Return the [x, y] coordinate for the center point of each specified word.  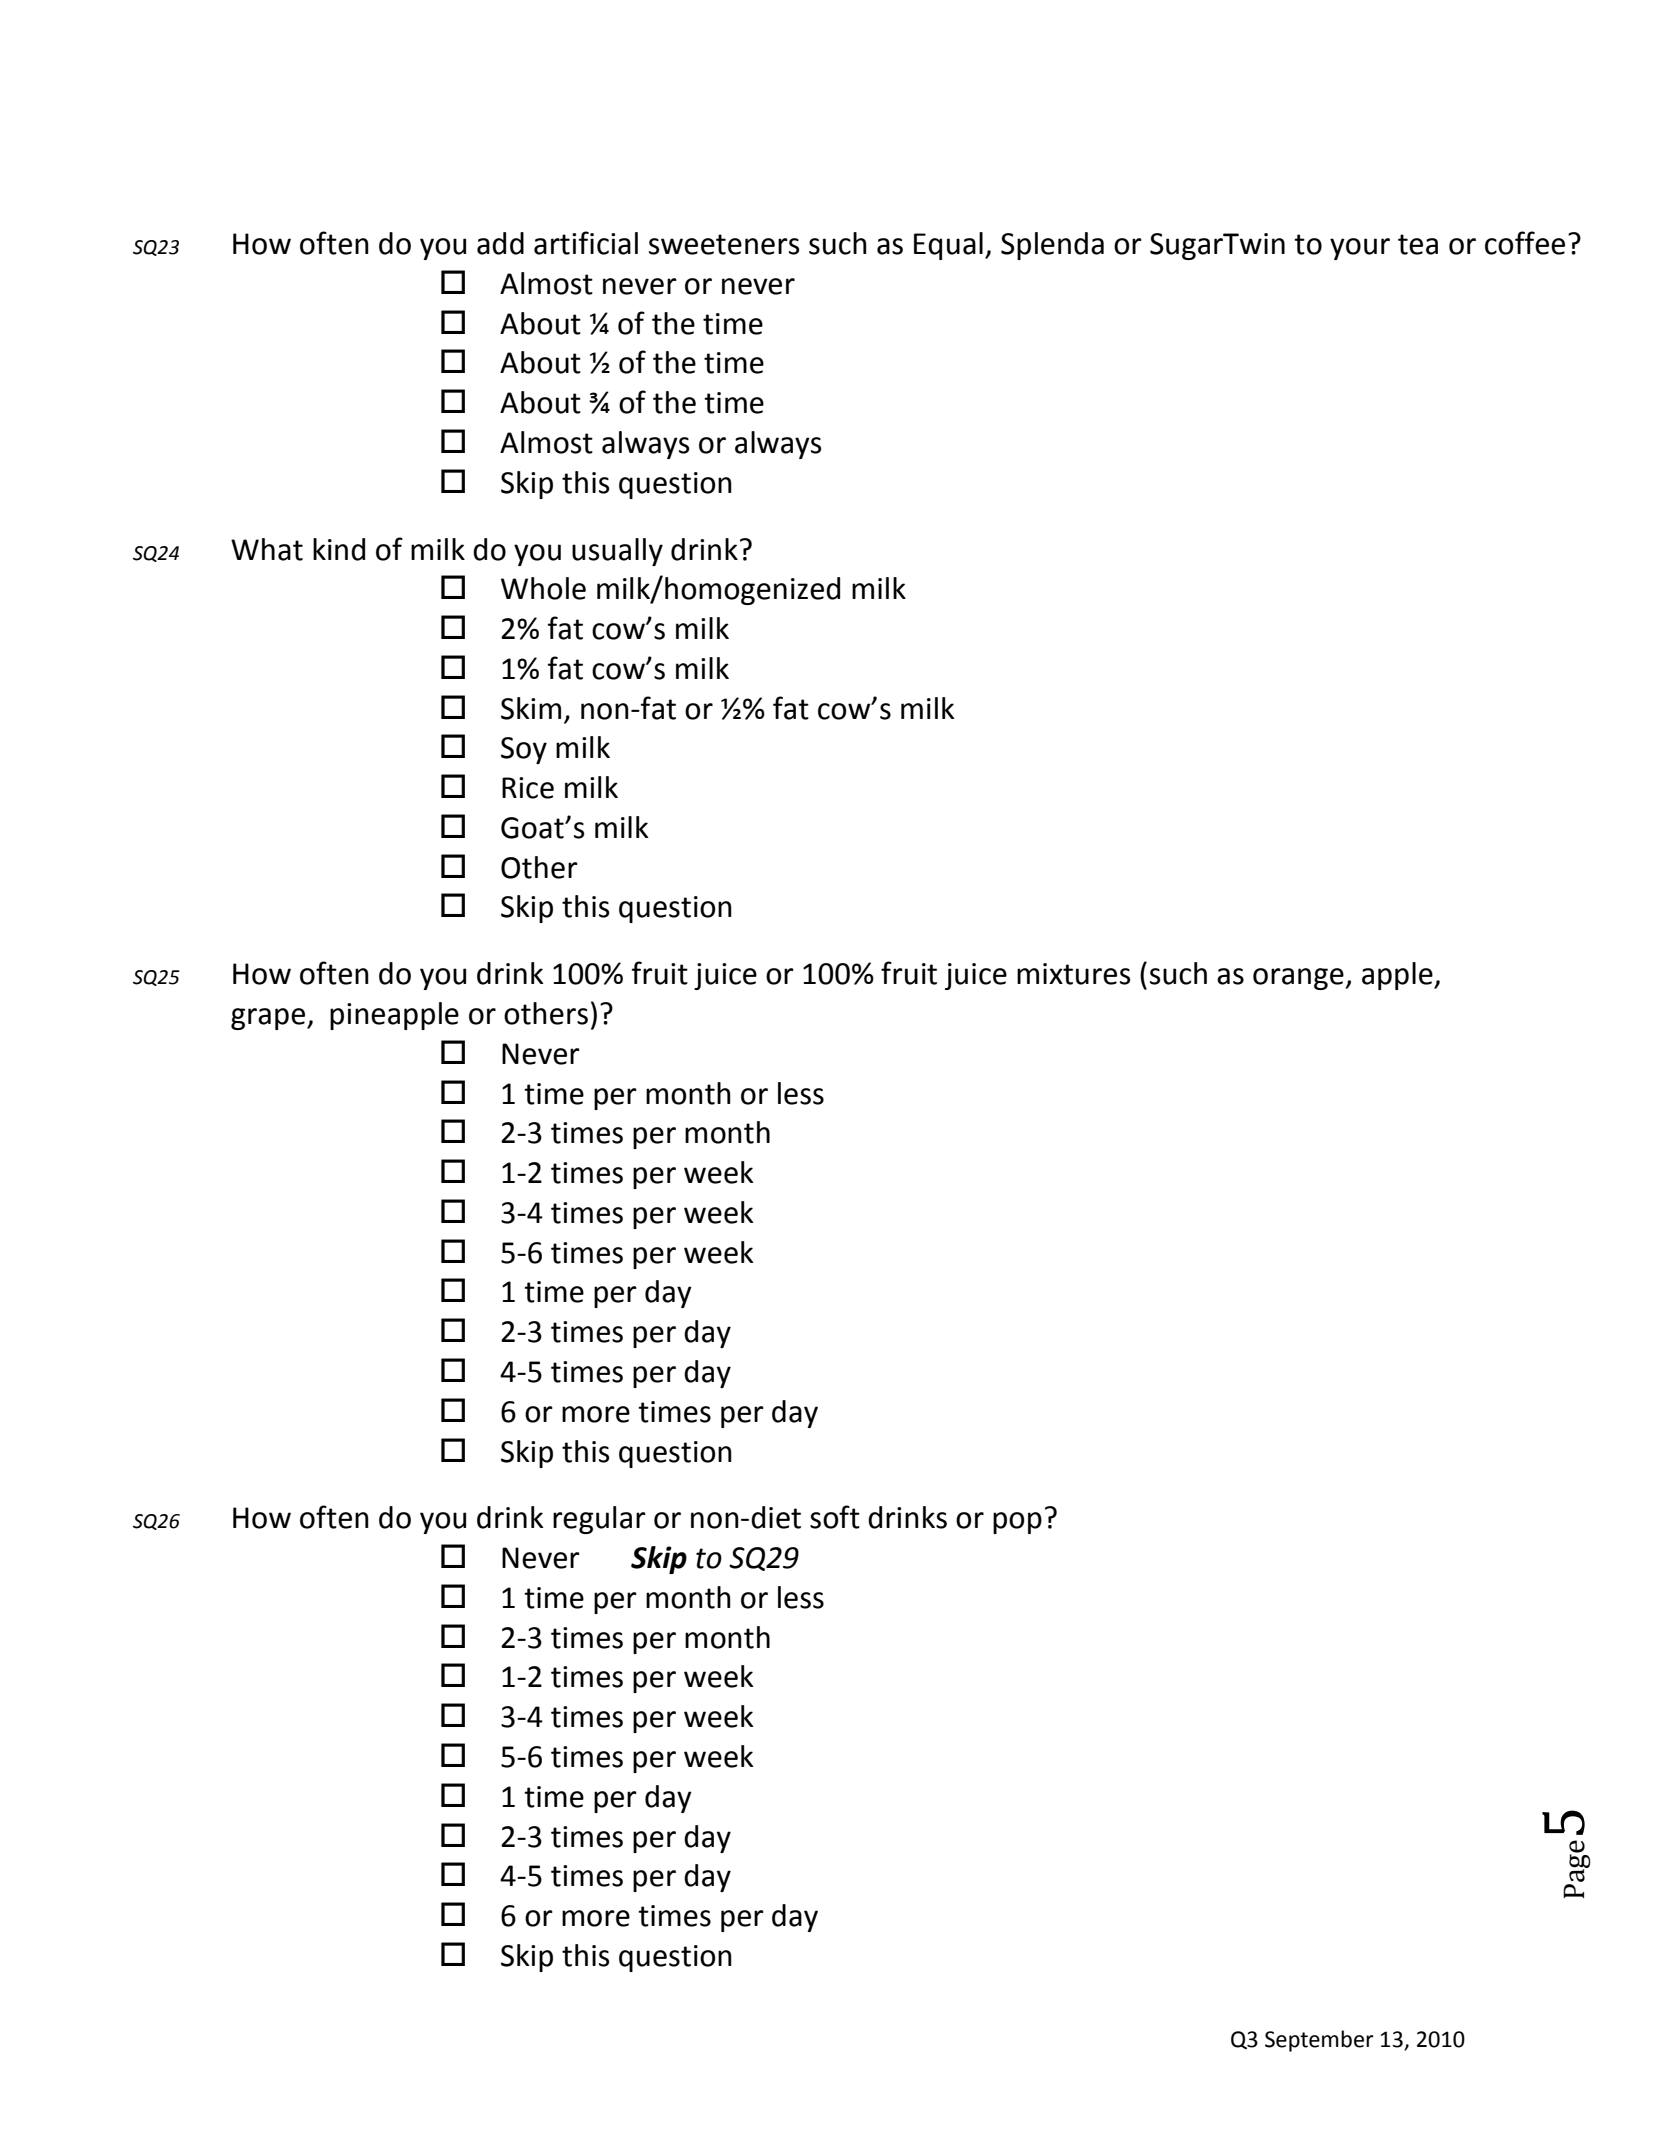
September [1319, 2041]
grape [269, 1019]
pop [1017, 1523]
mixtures [1073, 974]
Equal [948, 246]
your [1360, 249]
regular [599, 1520]
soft [835, 1517]
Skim [531, 708]
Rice [528, 788]
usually [617, 552]
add [500, 243]
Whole [543, 588]
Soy [524, 750]
